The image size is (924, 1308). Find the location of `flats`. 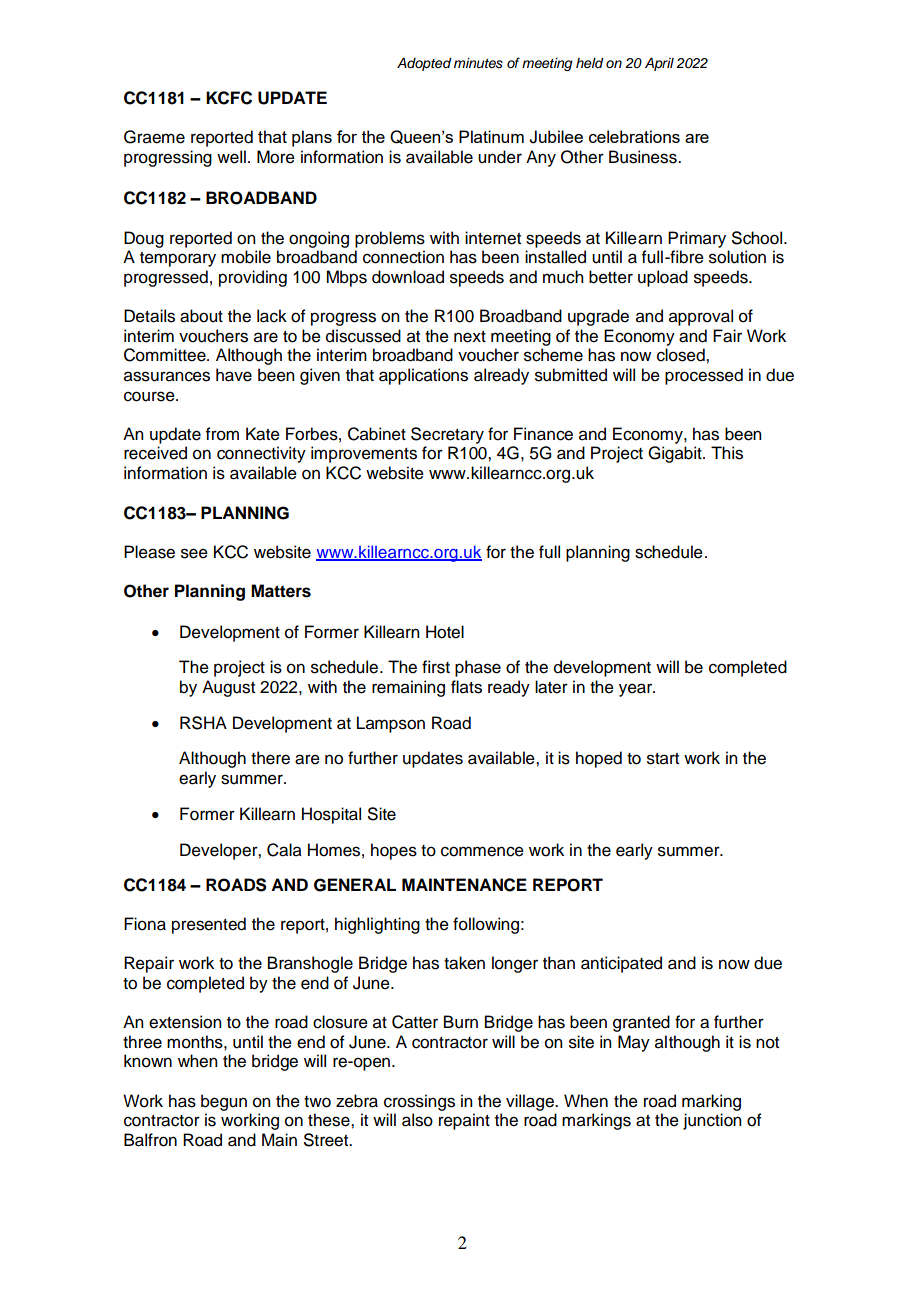

flats is located at coordinates (466, 687).
